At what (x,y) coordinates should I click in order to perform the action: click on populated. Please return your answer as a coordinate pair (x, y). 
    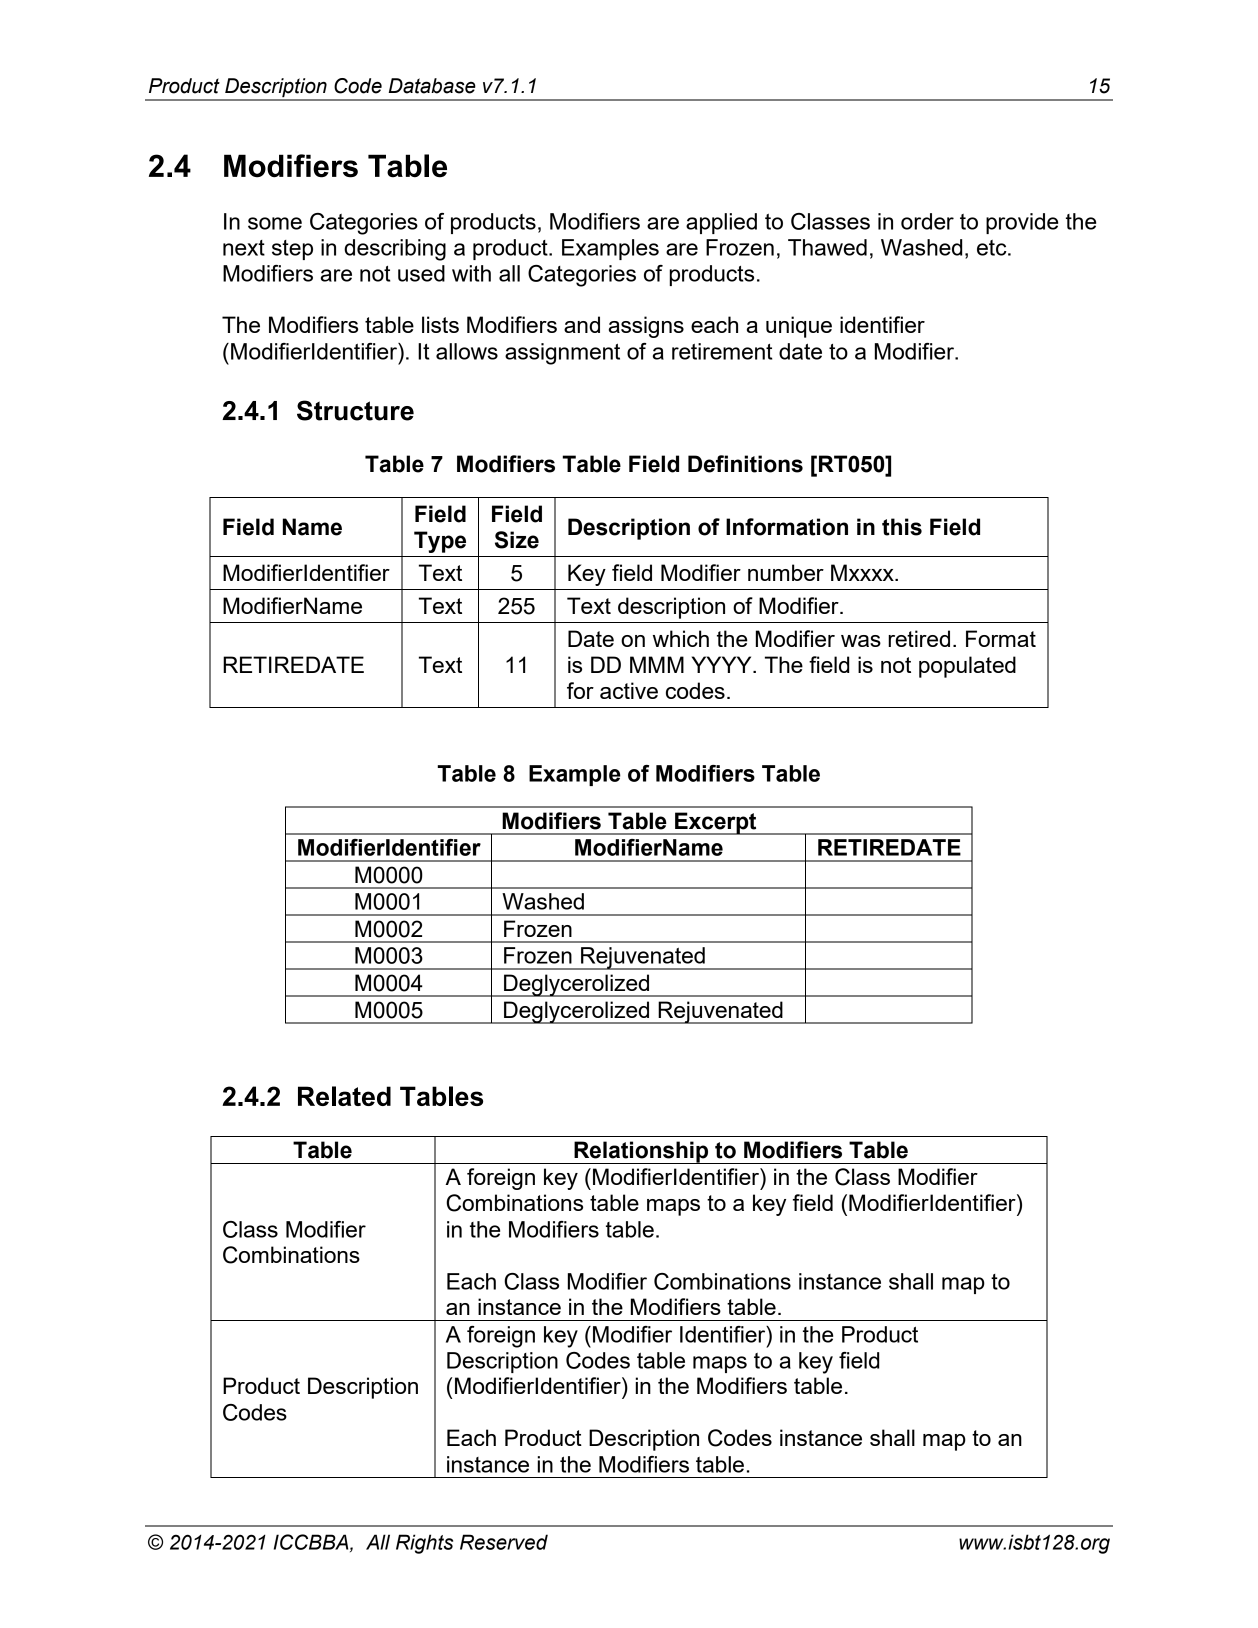
    Looking at the image, I should click on (967, 667).
